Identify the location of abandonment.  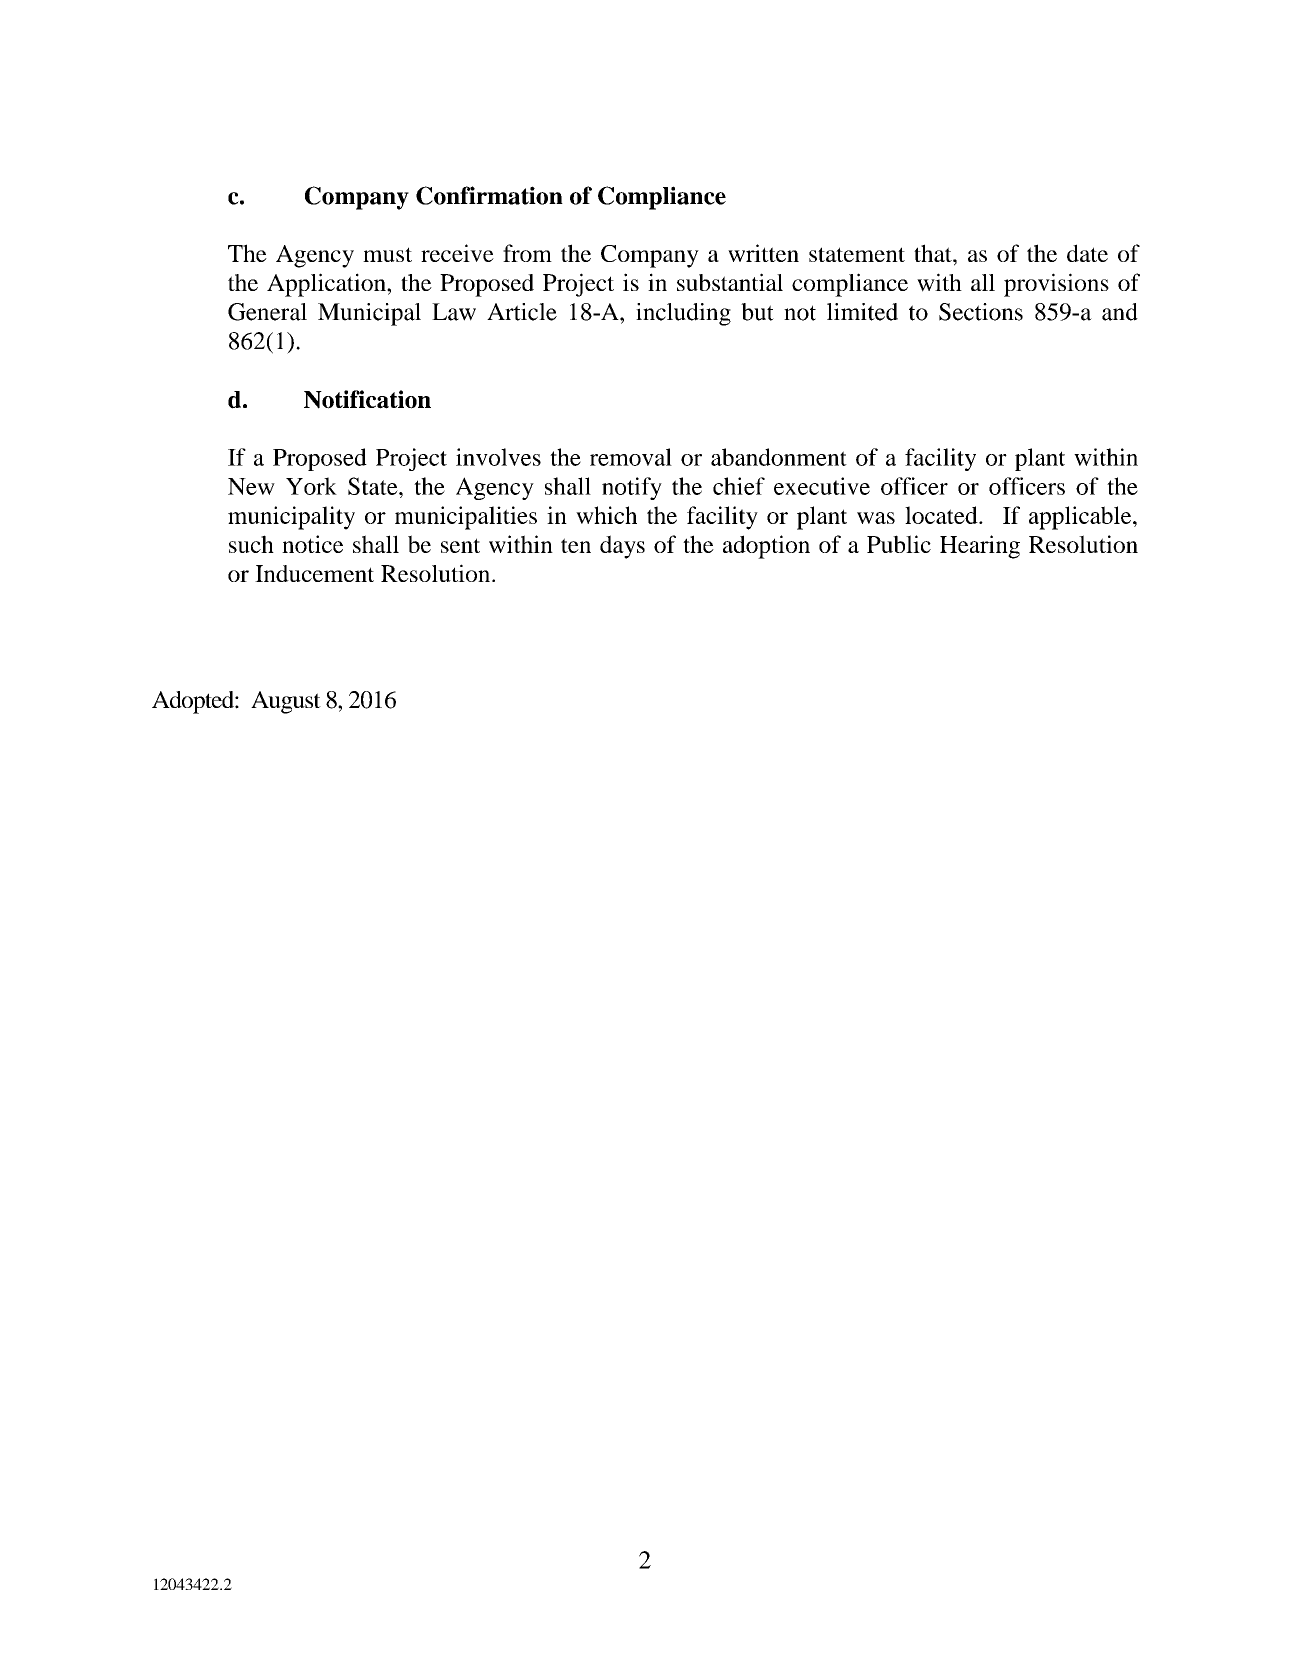
(779, 457).
